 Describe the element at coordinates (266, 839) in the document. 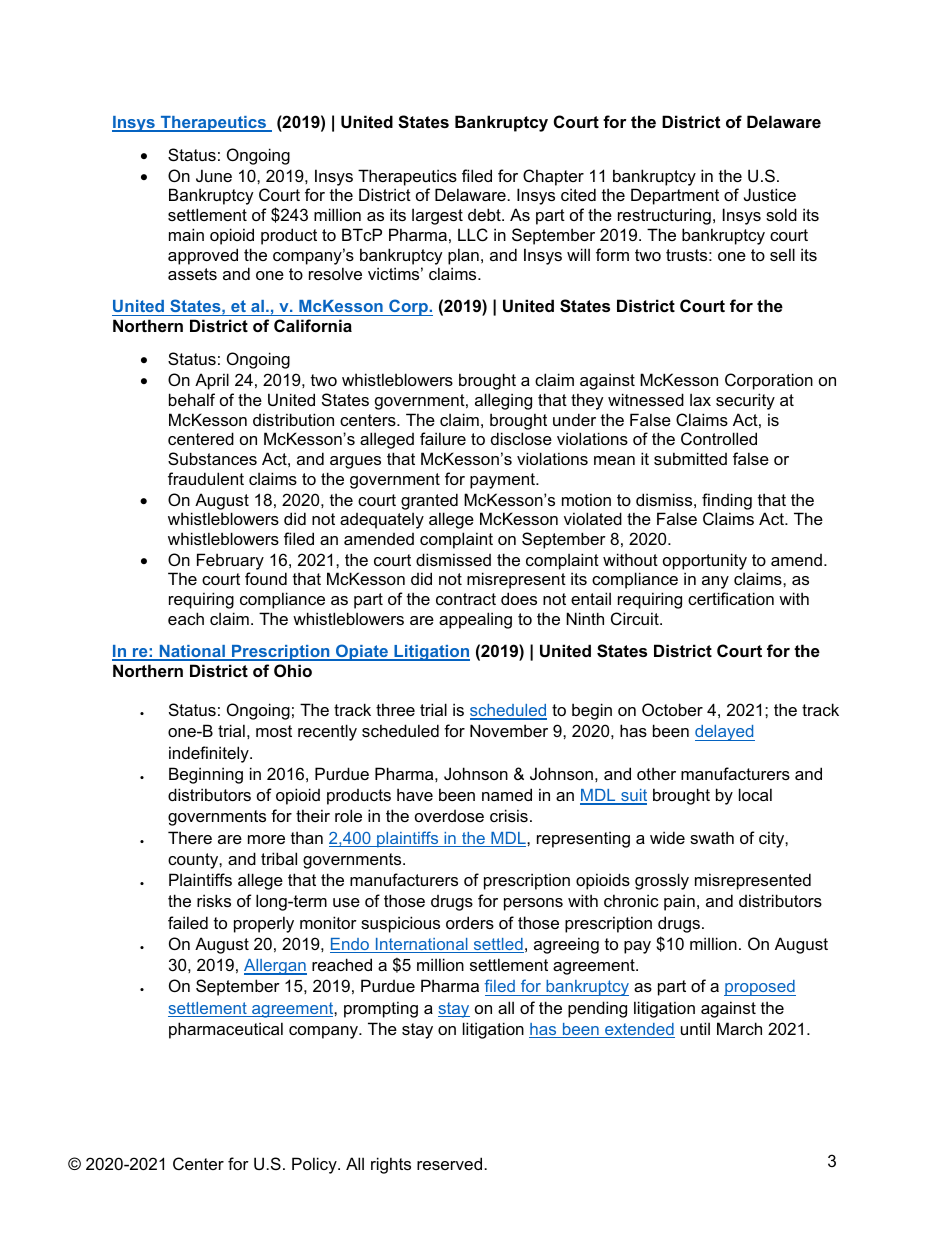

I see `more` at that location.
